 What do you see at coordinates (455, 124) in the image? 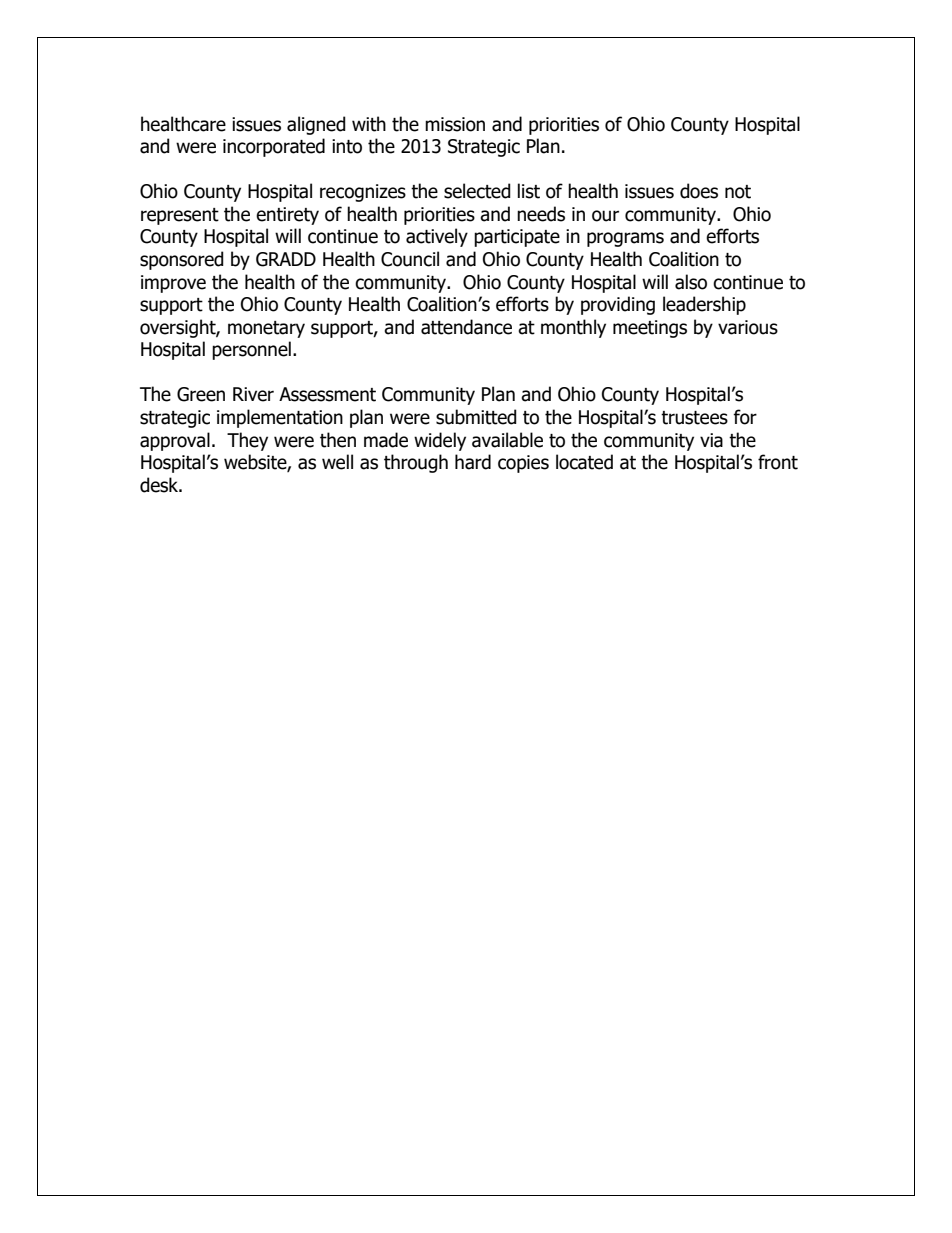
I see `mission` at bounding box center [455, 124].
